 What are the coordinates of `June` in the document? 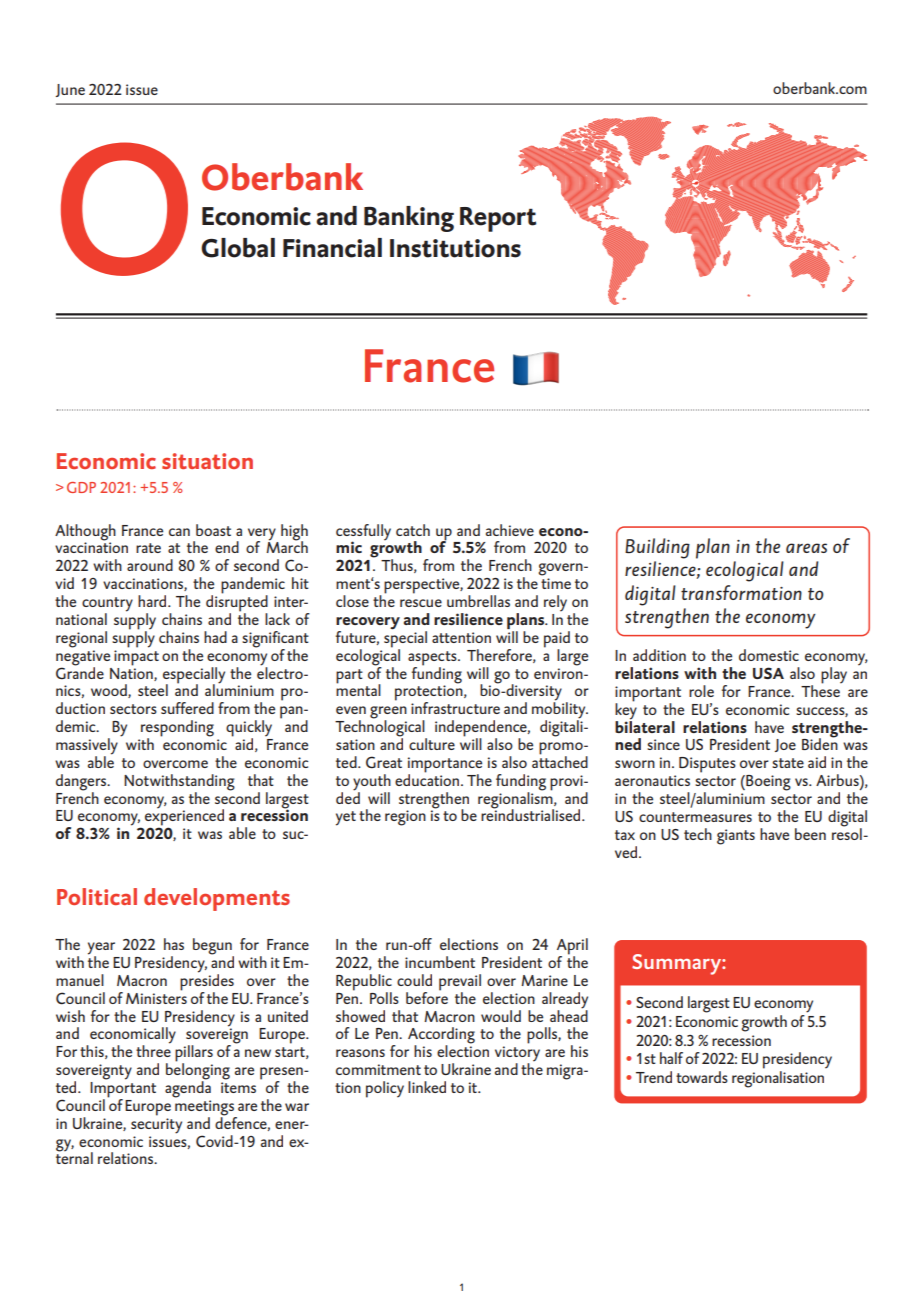 It's located at (70, 90).
